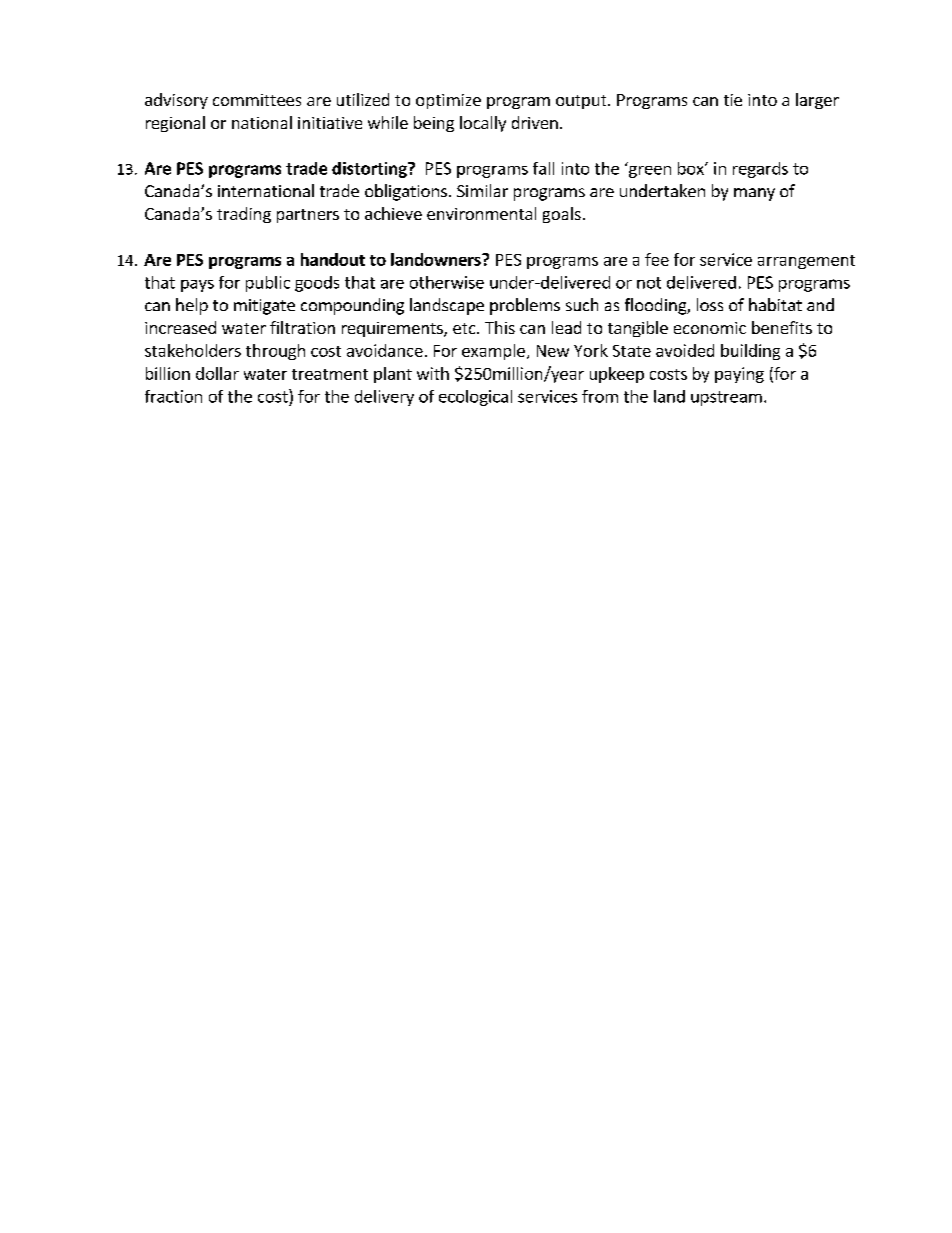 Image resolution: width=952 pixels, height=1233 pixels. Describe the element at coordinates (754, 194) in the screenshot. I see `many` at that location.
